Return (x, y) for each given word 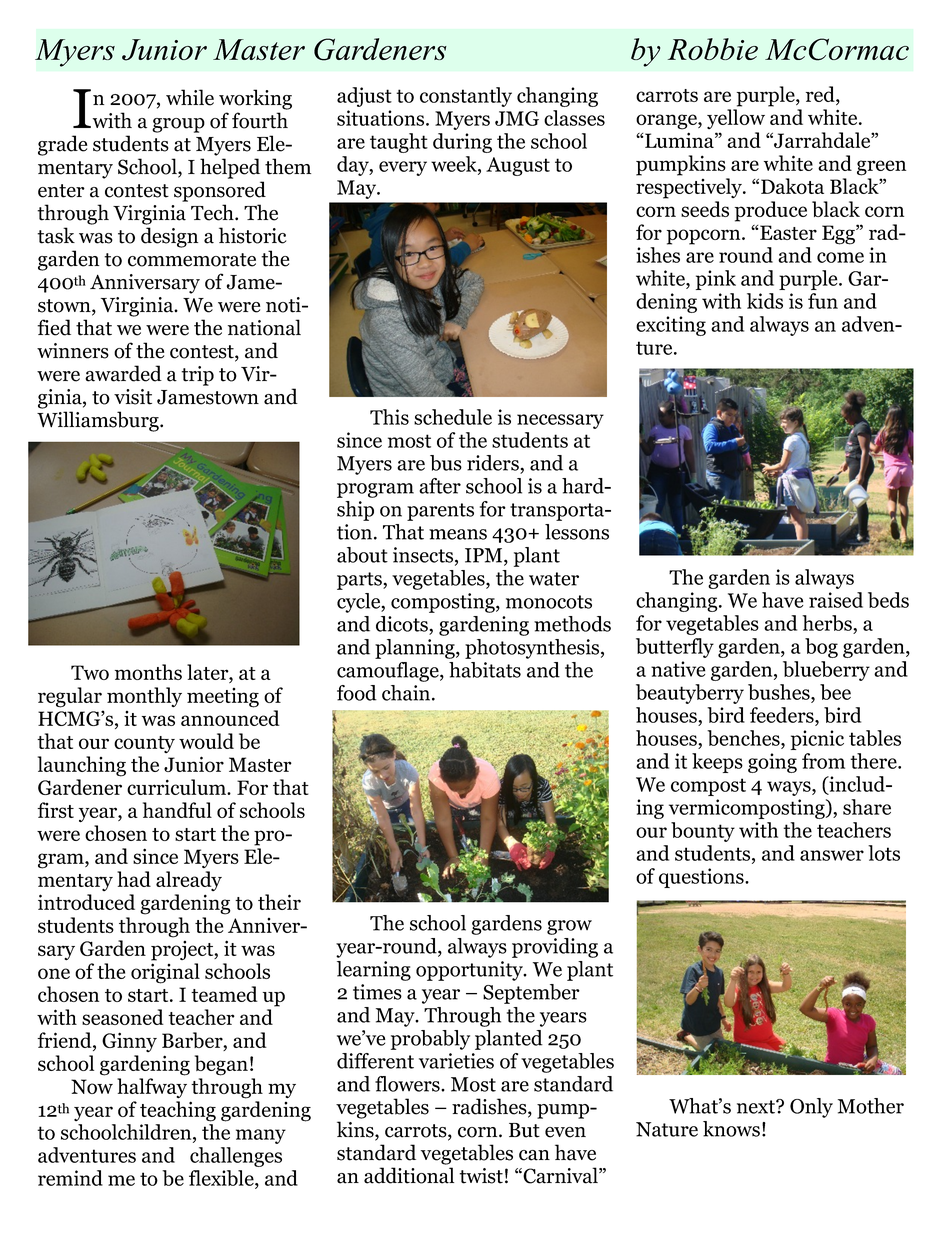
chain (407, 693)
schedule (453, 417)
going (772, 763)
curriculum (178, 787)
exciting (671, 326)
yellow (736, 119)
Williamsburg (99, 421)
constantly (466, 97)
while (190, 97)
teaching (178, 1111)
